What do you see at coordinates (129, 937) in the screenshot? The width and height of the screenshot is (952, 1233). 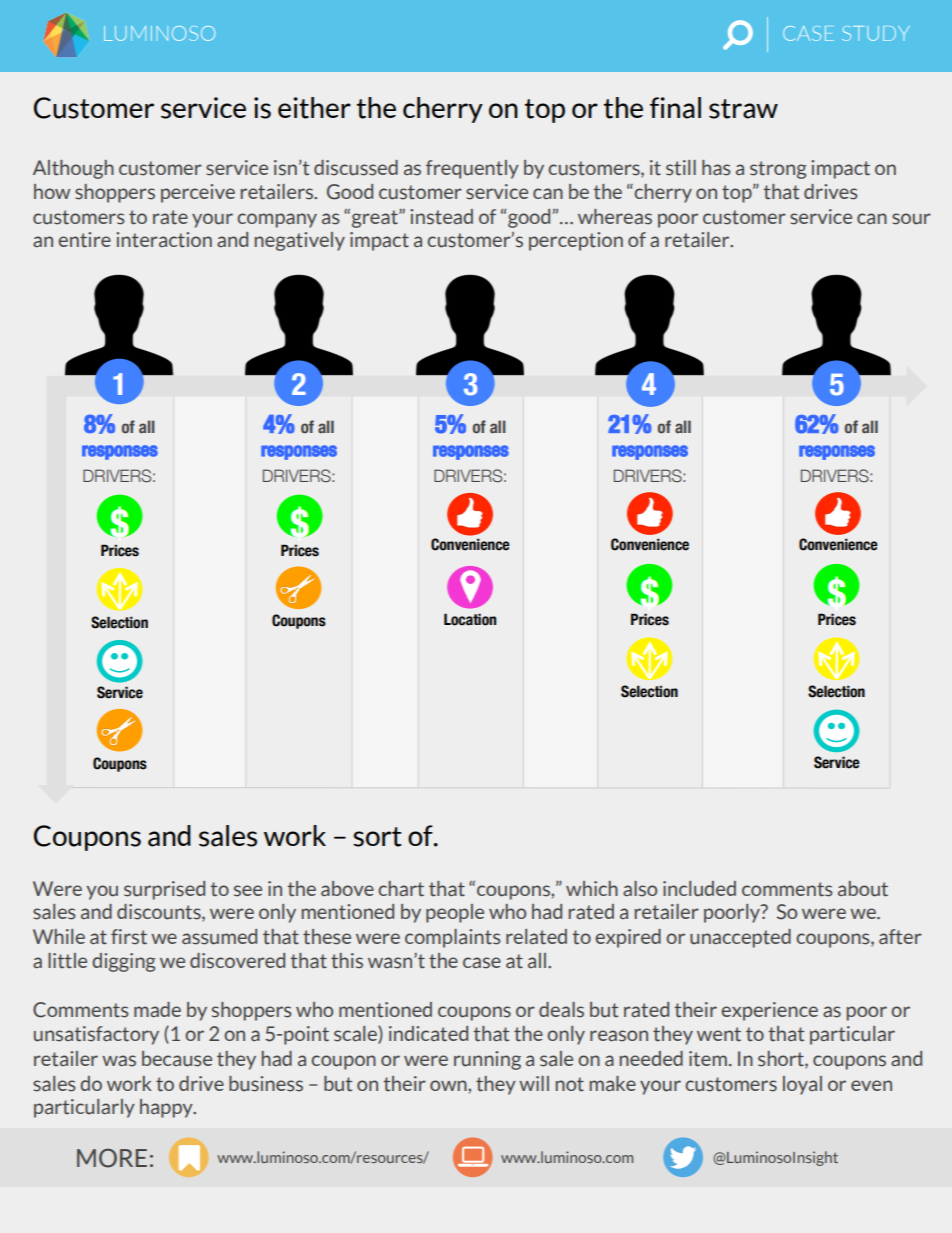 I see `first` at bounding box center [129, 937].
